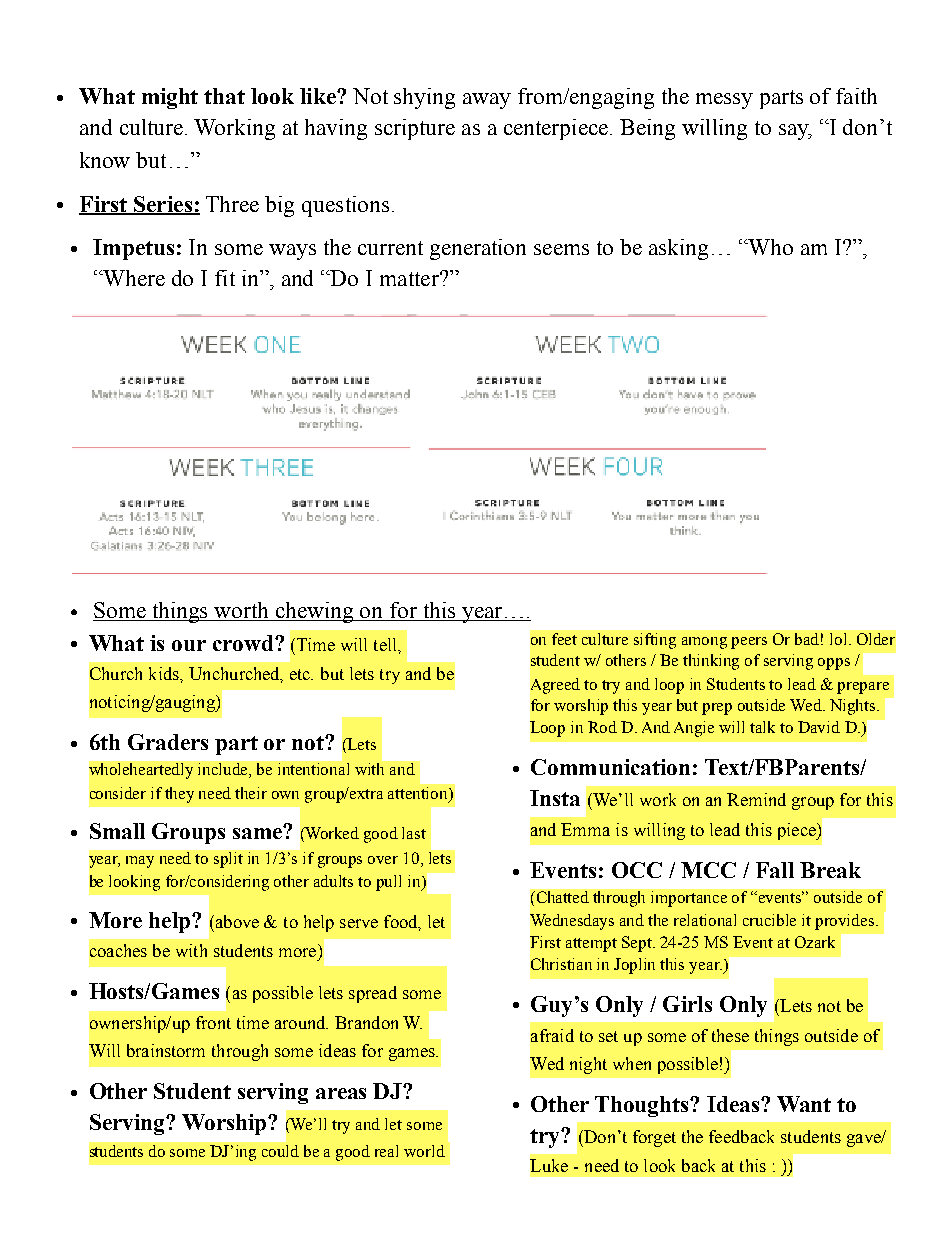 This screenshot has height=1233, width=952. What do you see at coordinates (775, 870) in the screenshot?
I see `Fall` at bounding box center [775, 870].
